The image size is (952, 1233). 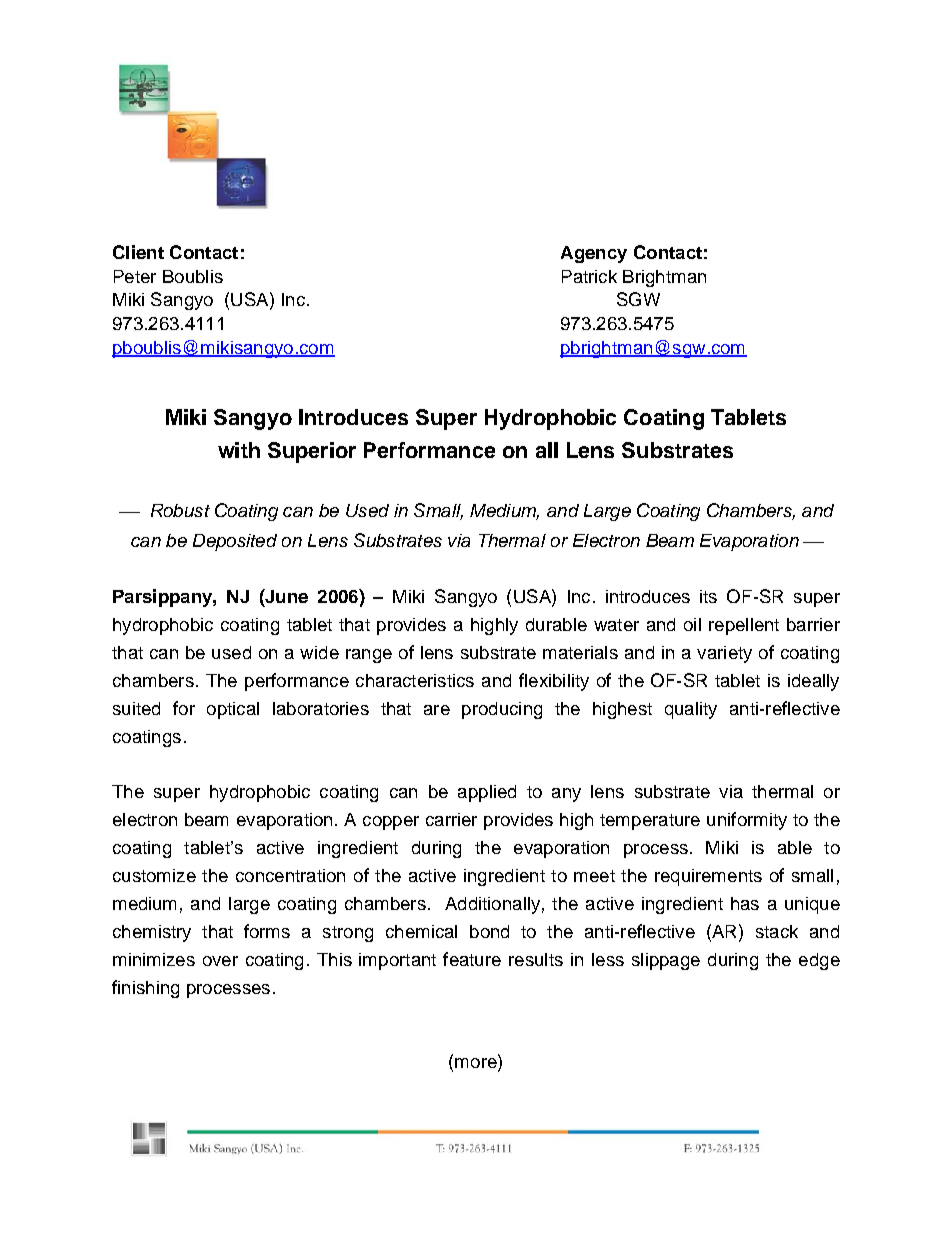 What do you see at coordinates (744, 626) in the screenshot?
I see `repellent` at bounding box center [744, 626].
